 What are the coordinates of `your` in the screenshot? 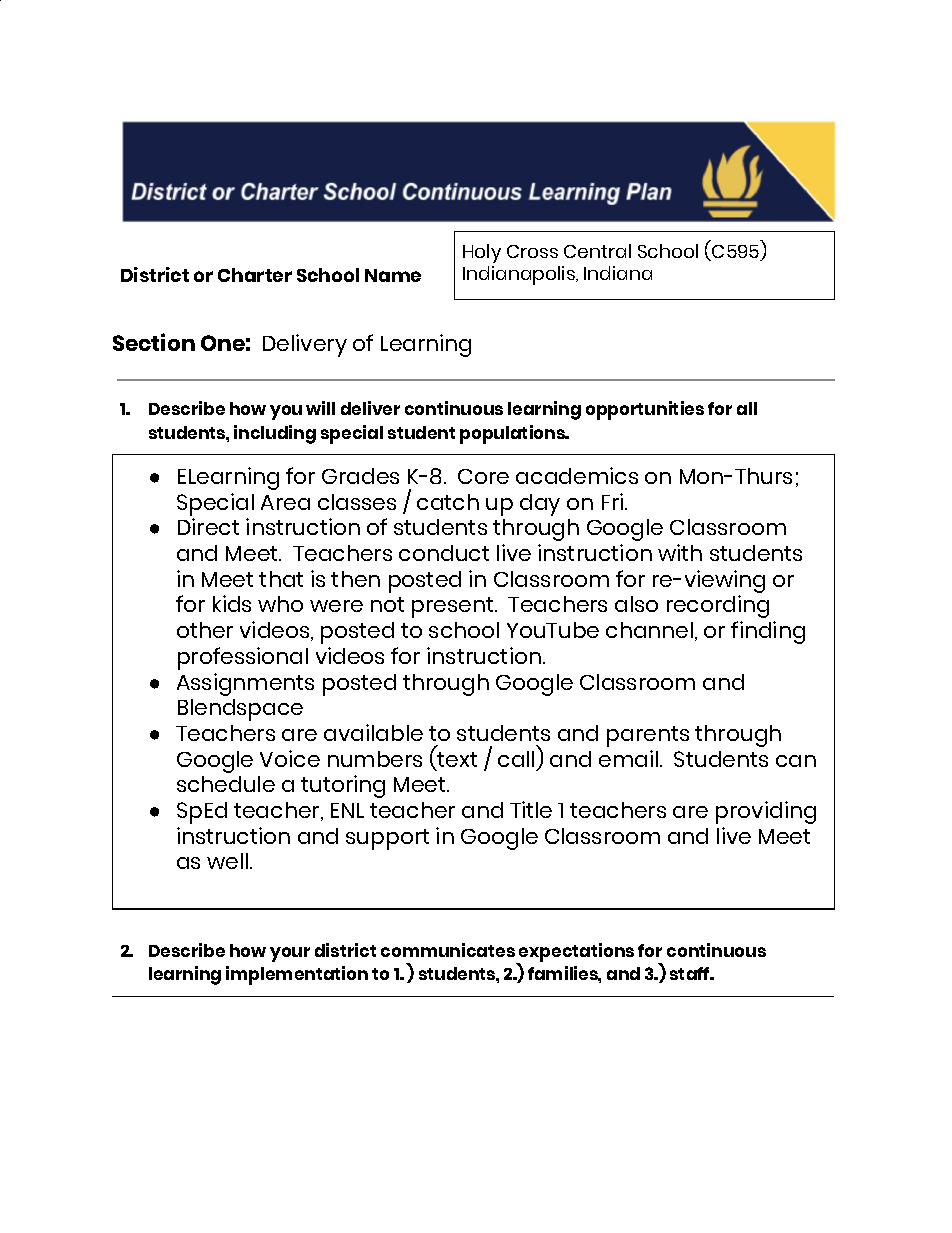 It's located at (290, 954).
